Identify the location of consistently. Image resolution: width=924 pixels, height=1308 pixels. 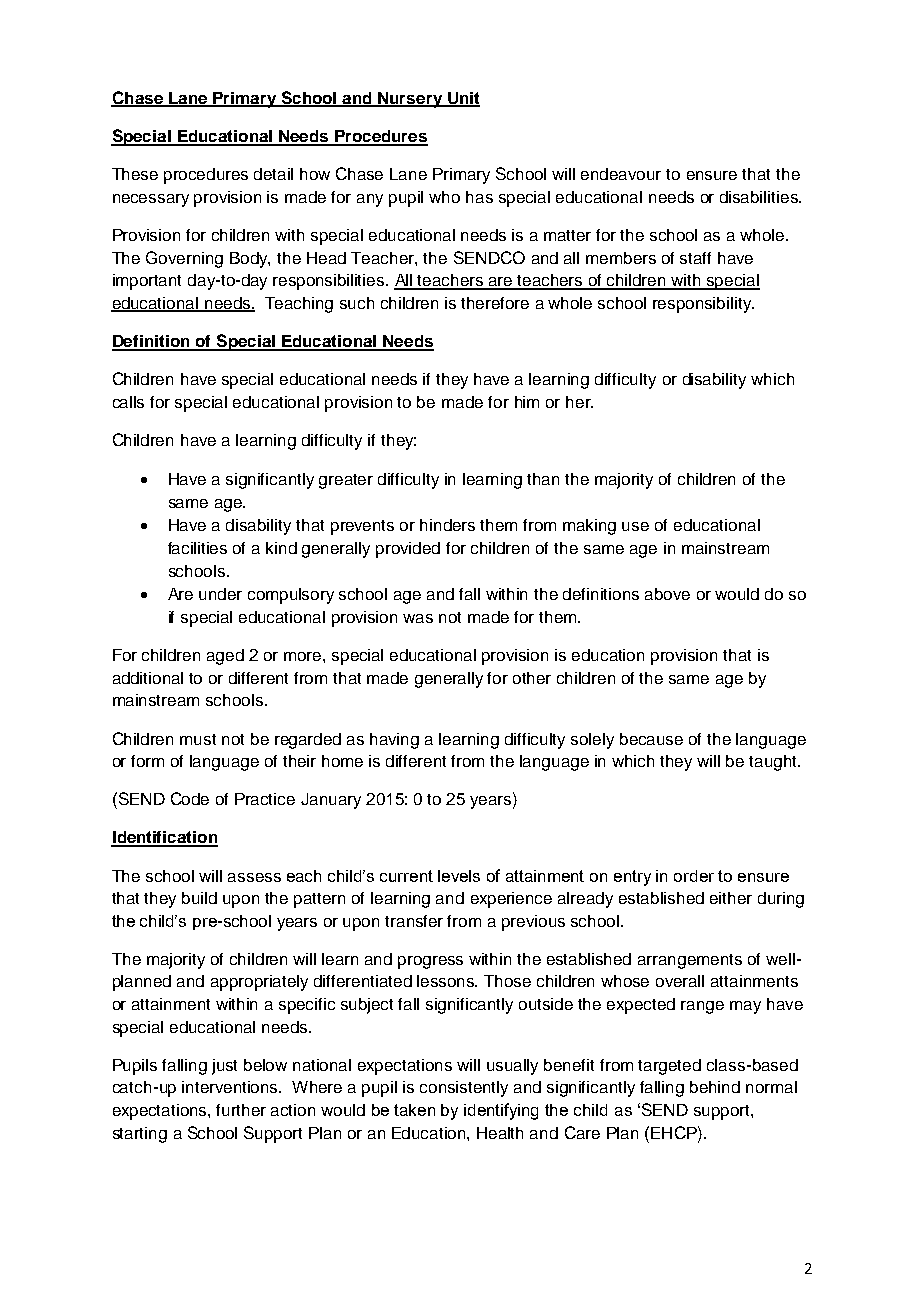
(464, 1089).
